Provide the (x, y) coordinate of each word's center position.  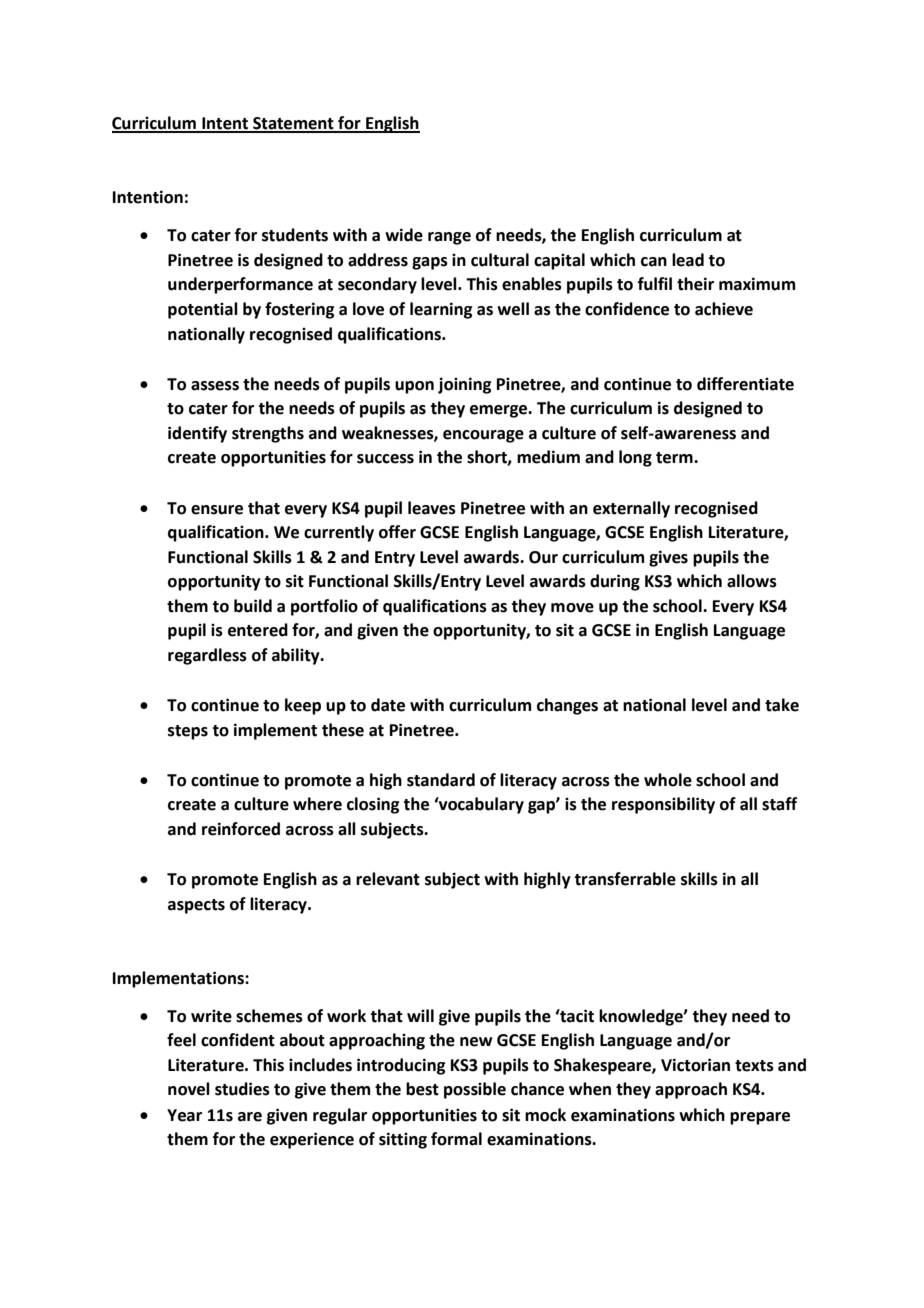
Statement (293, 124)
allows (752, 581)
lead (688, 260)
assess (215, 386)
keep (303, 706)
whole (668, 780)
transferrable (625, 879)
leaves (432, 508)
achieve (724, 309)
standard (441, 780)
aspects (196, 906)
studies (242, 1089)
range (449, 238)
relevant (388, 879)
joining (464, 385)
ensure (217, 510)
